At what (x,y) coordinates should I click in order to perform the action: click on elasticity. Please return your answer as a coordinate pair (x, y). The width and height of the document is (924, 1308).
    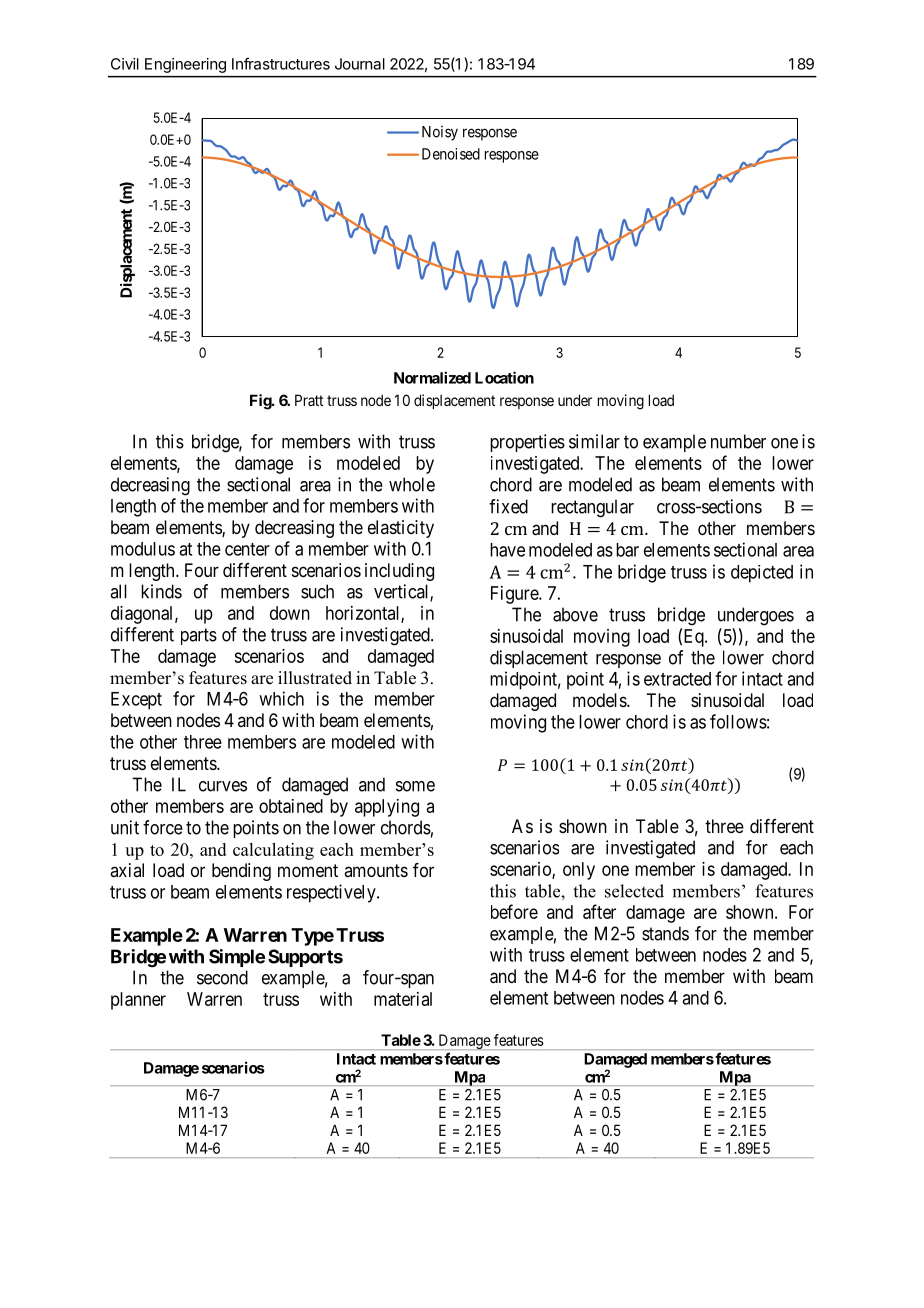
    Looking at the image, I should click on (401, 529).
